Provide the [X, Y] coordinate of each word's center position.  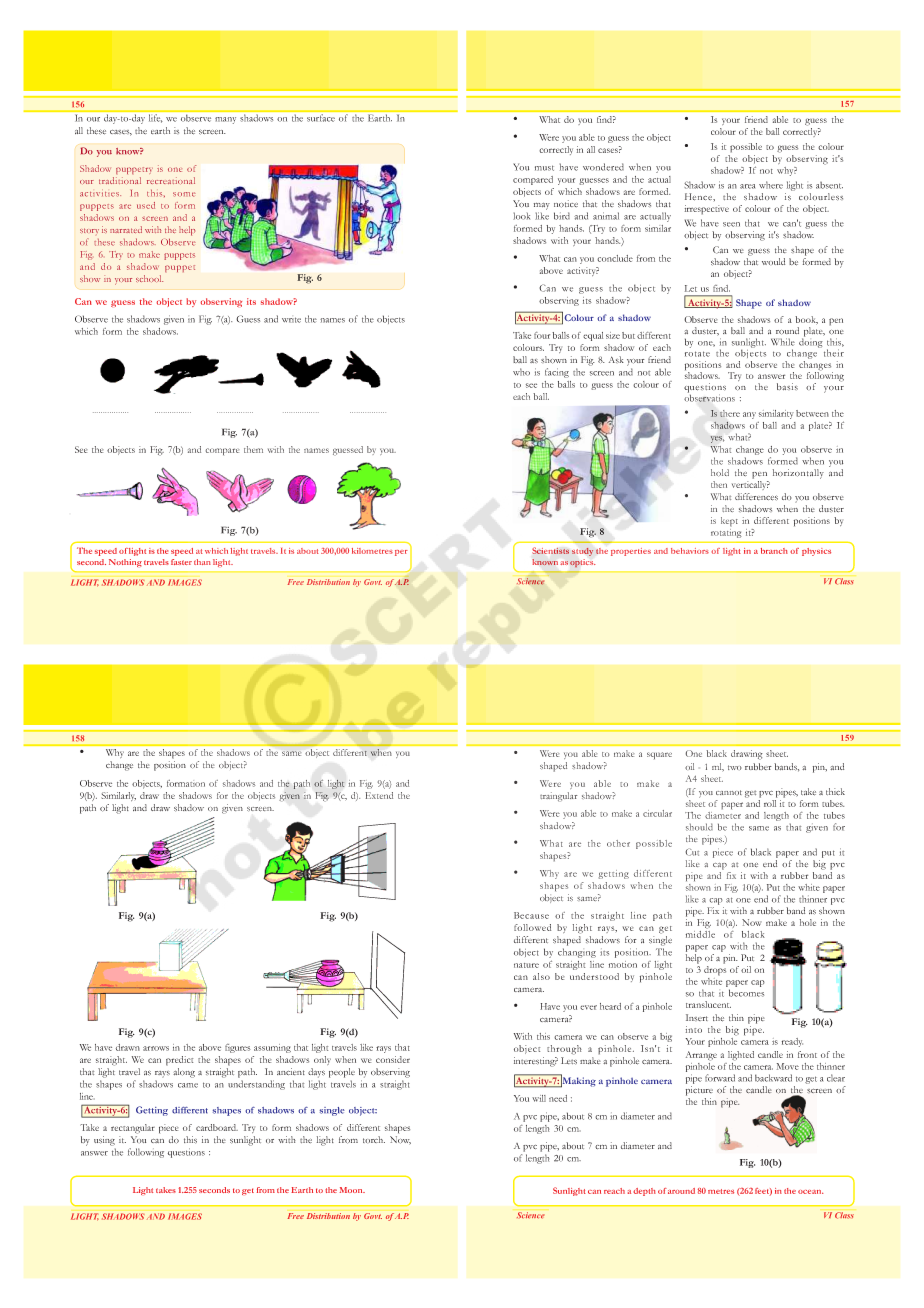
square [659, 756]
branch [774, 551]
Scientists [550, 550]
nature [526, 965]
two [735, 767]
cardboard [217, 1127]
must [544, 168]
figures [238, 1048]
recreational [171, 180]
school [149, 278]
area [747, 186]
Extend [379, 795]
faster [181, 562]
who [521, 372]
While [783, 342]
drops [715, 969]
